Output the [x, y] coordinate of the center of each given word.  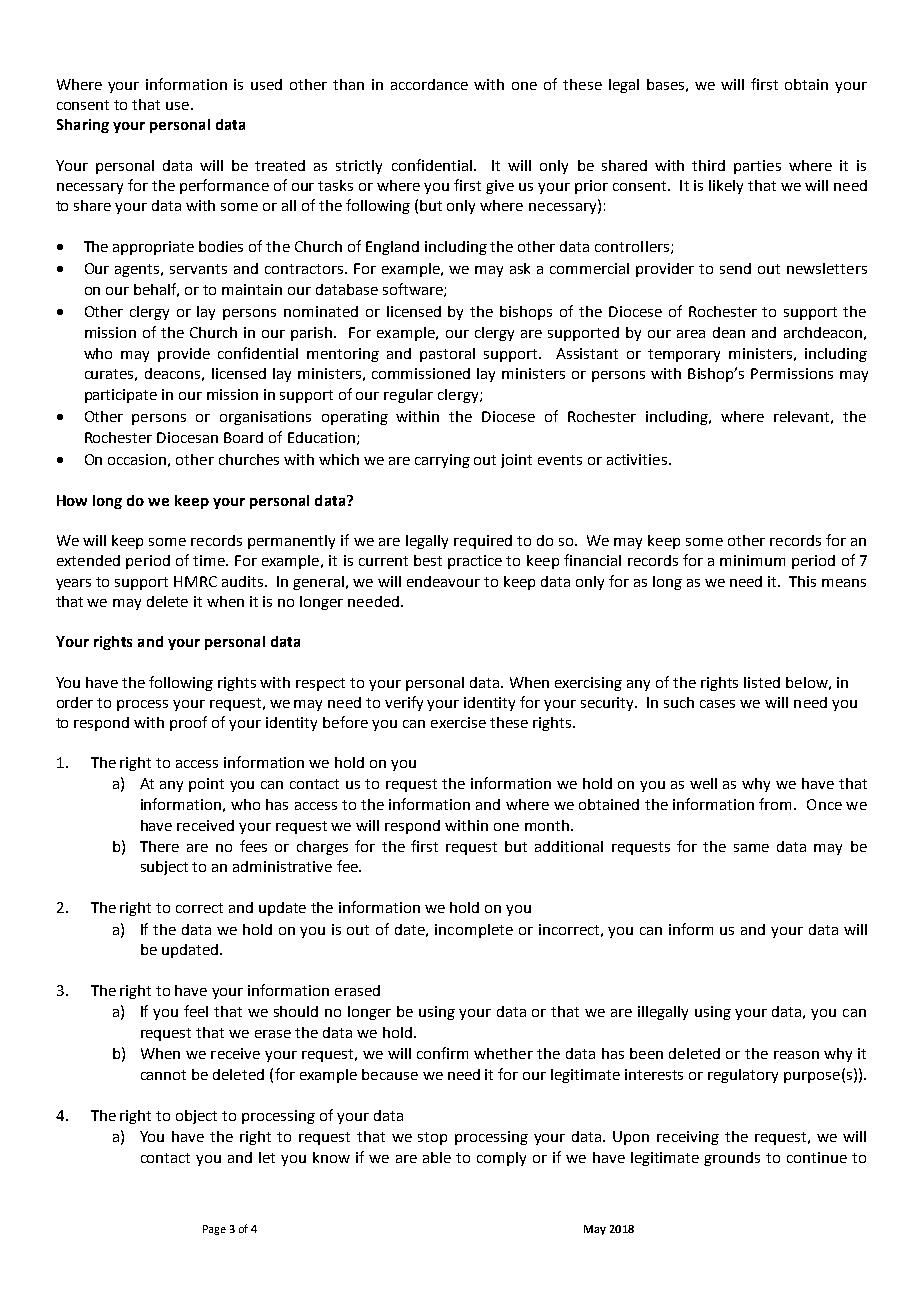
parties [757, 167]
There [159, 846]
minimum [752, 560]
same [751, 848]
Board [243, 437]
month [547, 825]
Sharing [83, 126]
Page [214, 1230]
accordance [429, 84]
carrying [442, 461]
